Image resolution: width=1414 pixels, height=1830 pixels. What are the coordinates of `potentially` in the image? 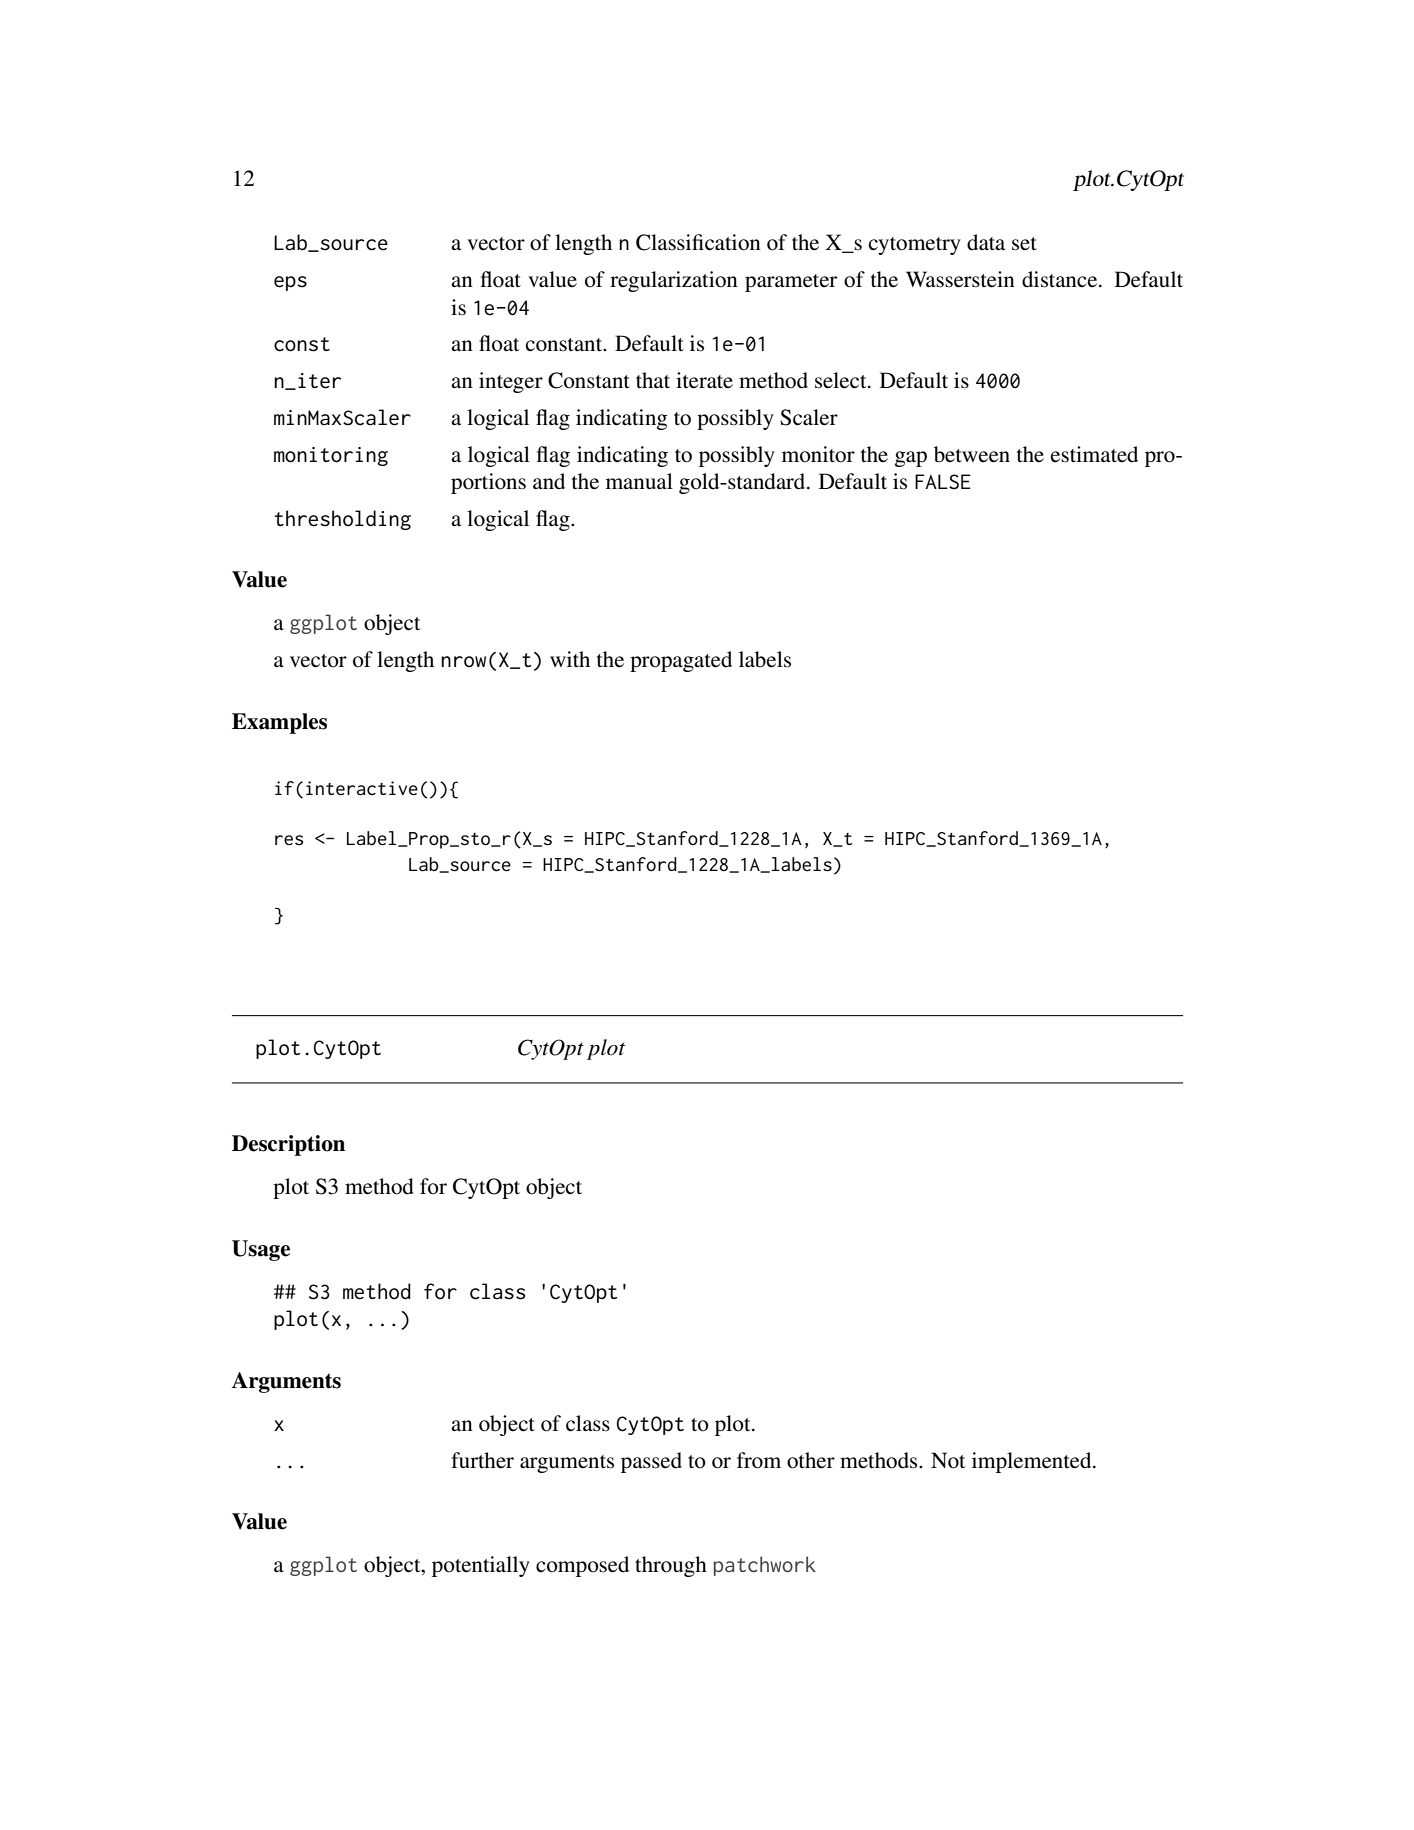 It's located at (481, 1566).
